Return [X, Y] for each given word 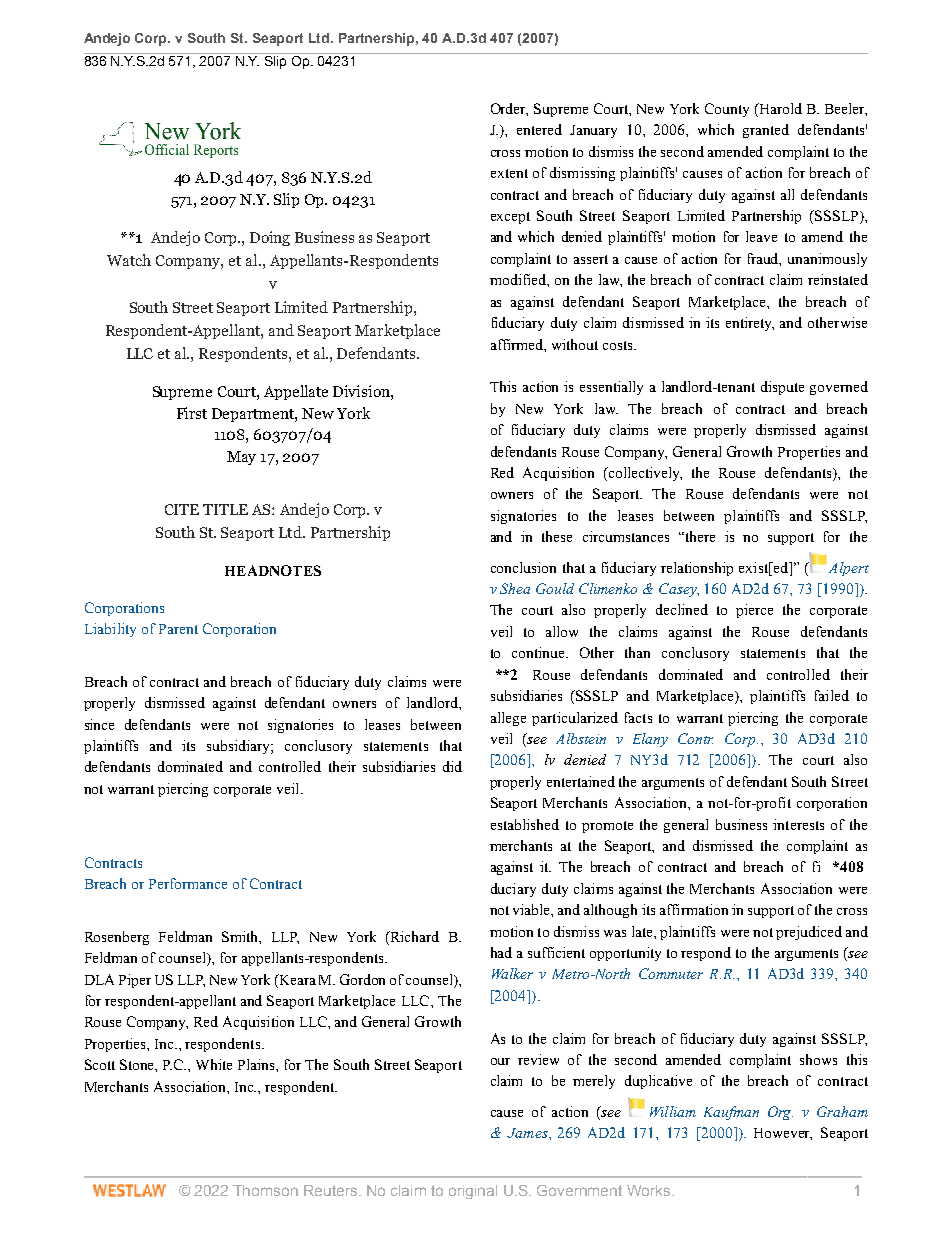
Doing [270, 238]
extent [509, 173]
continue [540, 652]
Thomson [265, 1190]
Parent [178, 629]
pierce [754, 611]
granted [766, 131]
